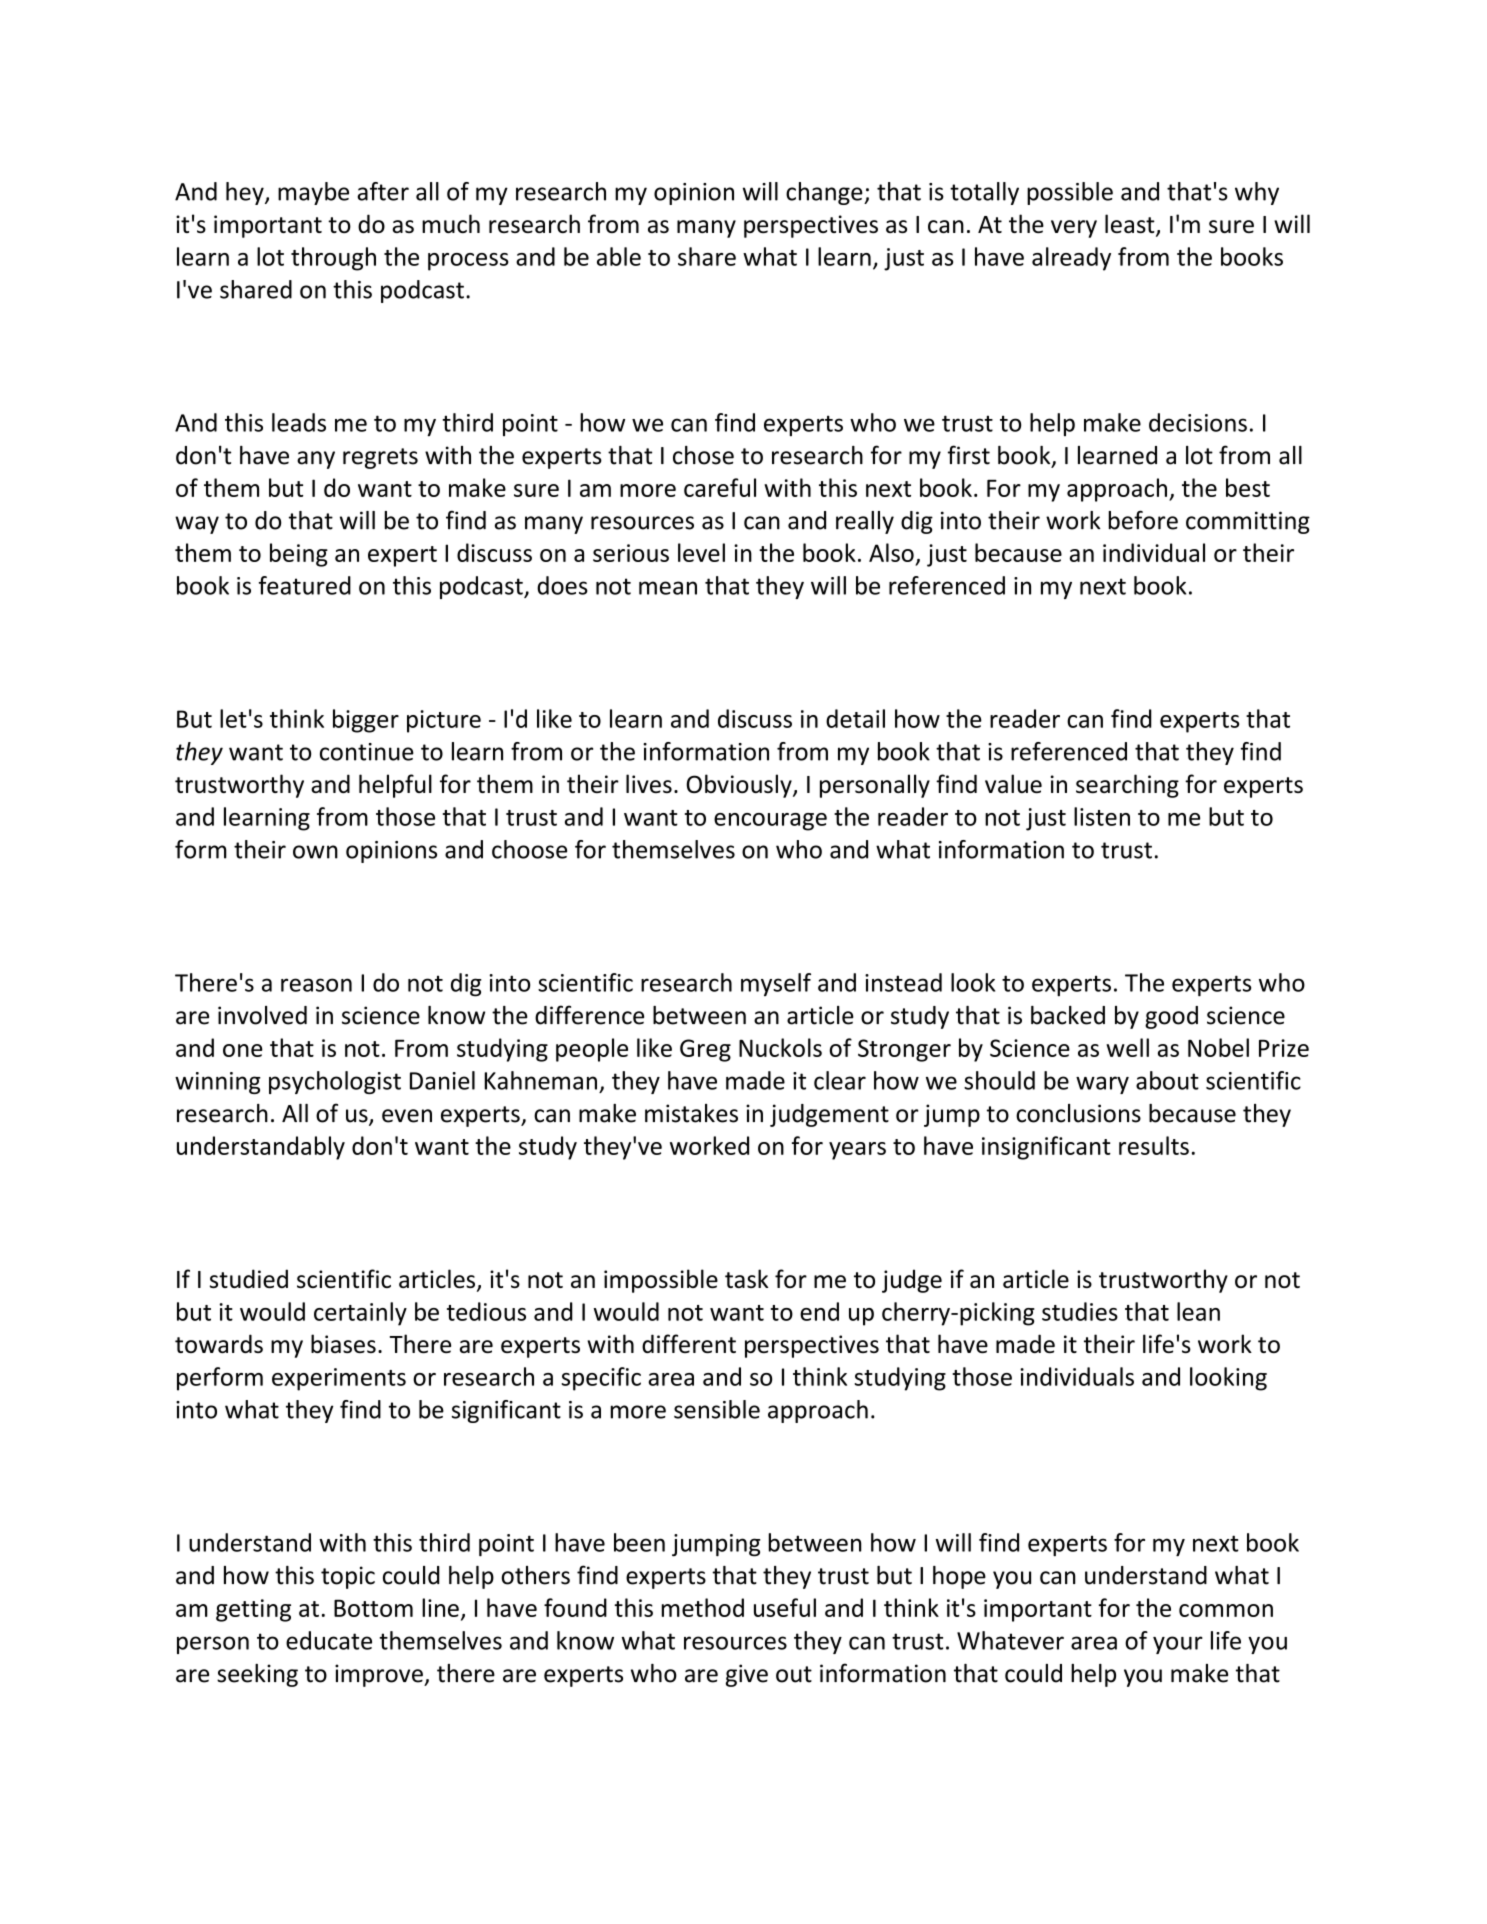 Image resolution: width=1487 pixels, height=1924 pixels. What do you see at coordinates (1127, 786) in the screenshot?
I see `searching` at bounding box center [1127, 786].
